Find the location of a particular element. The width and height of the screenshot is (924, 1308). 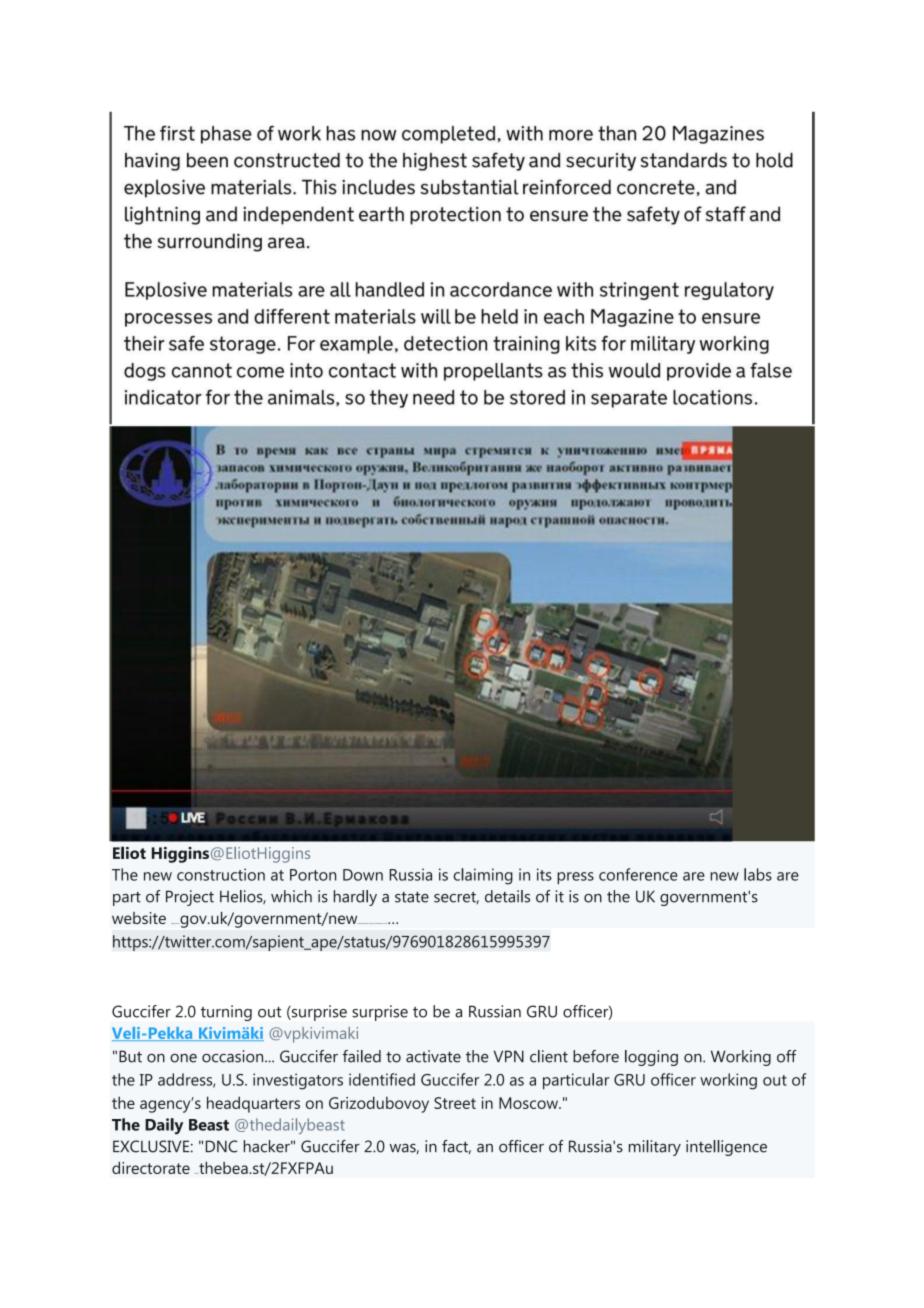

headquarters is located at coordinates (253, 1104).
